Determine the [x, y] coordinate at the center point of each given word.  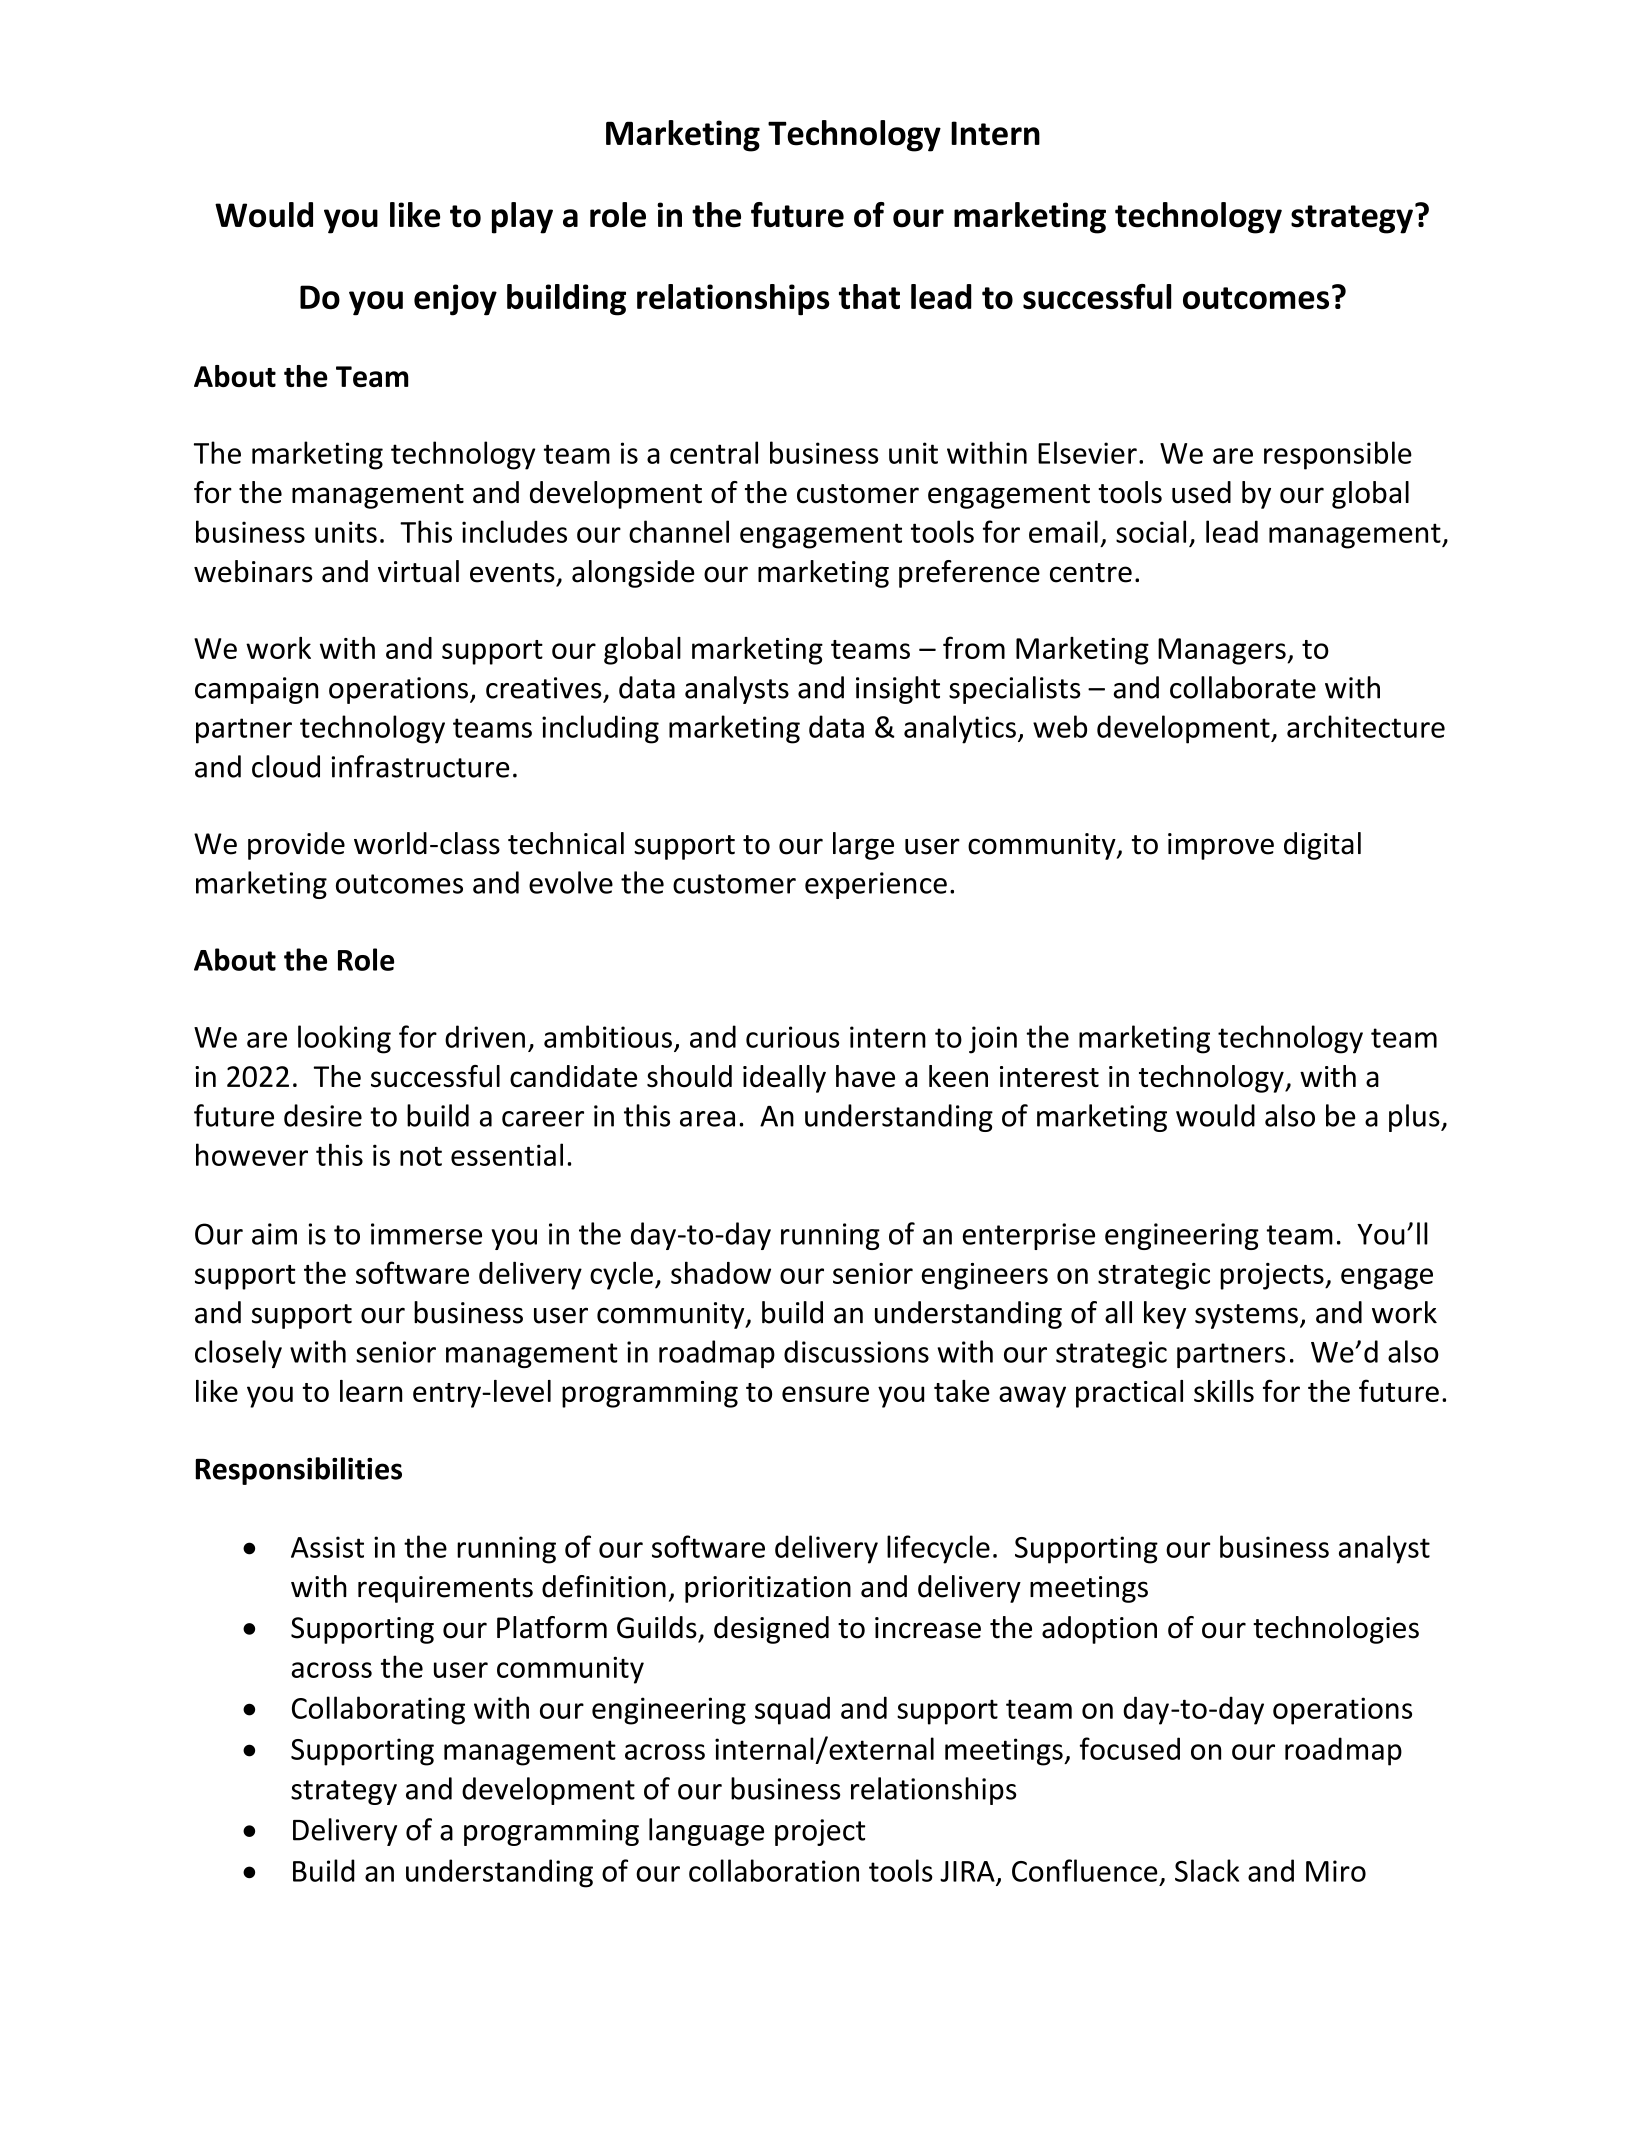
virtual [418, 571]
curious [792, 1037]
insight [898, 690]
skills [1224, 1391]
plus [1415, 1118]
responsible [1338, 455]
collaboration [774, 1870]
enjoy [455, 300]
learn [371, 1391]
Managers [1223, 651]
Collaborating [378, 1710]
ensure [825, 1394]
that [869, 296]
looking [344, 1039]
